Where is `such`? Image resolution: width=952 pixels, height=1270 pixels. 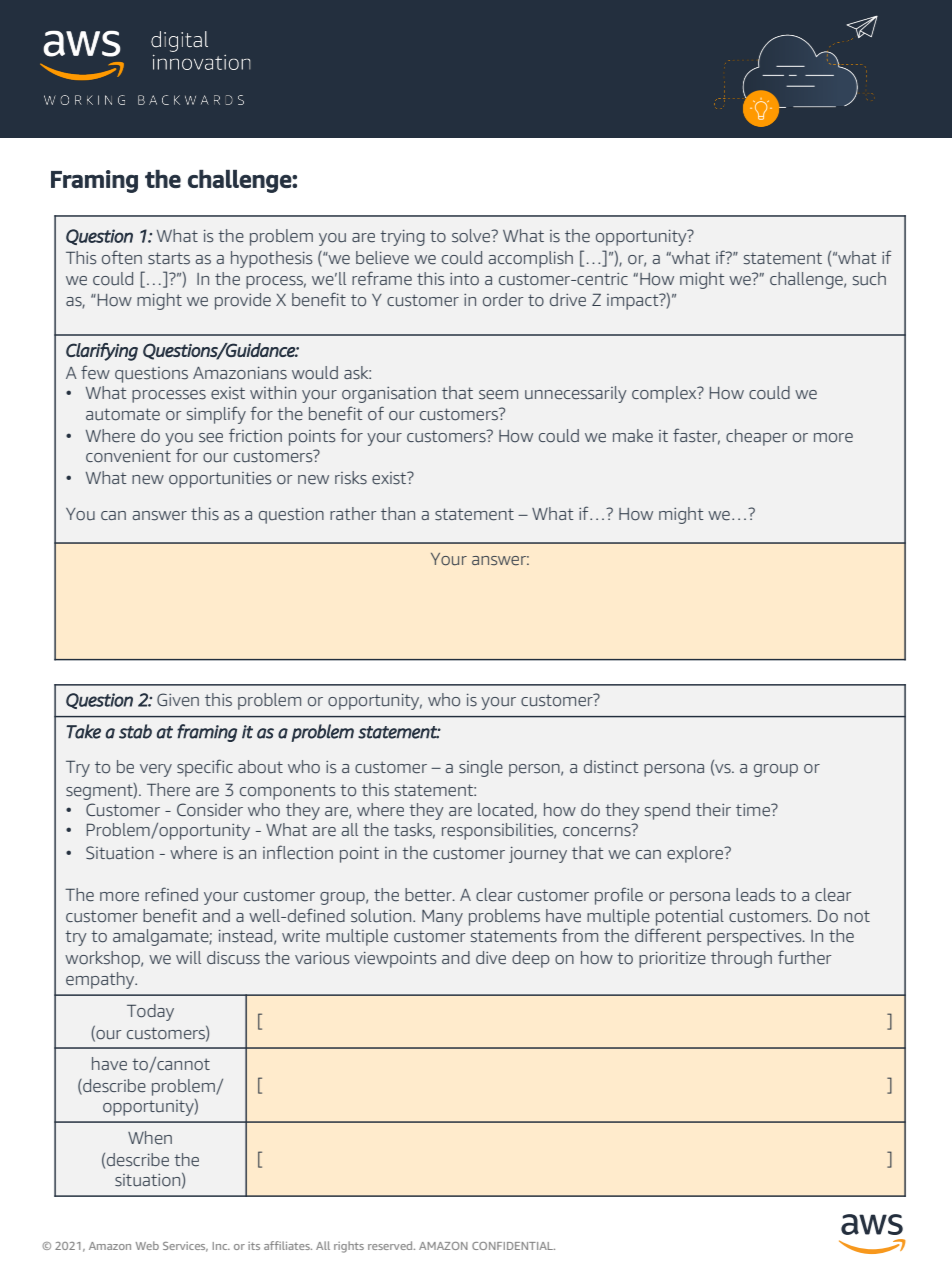 such is located at coordinates (869, 279).
